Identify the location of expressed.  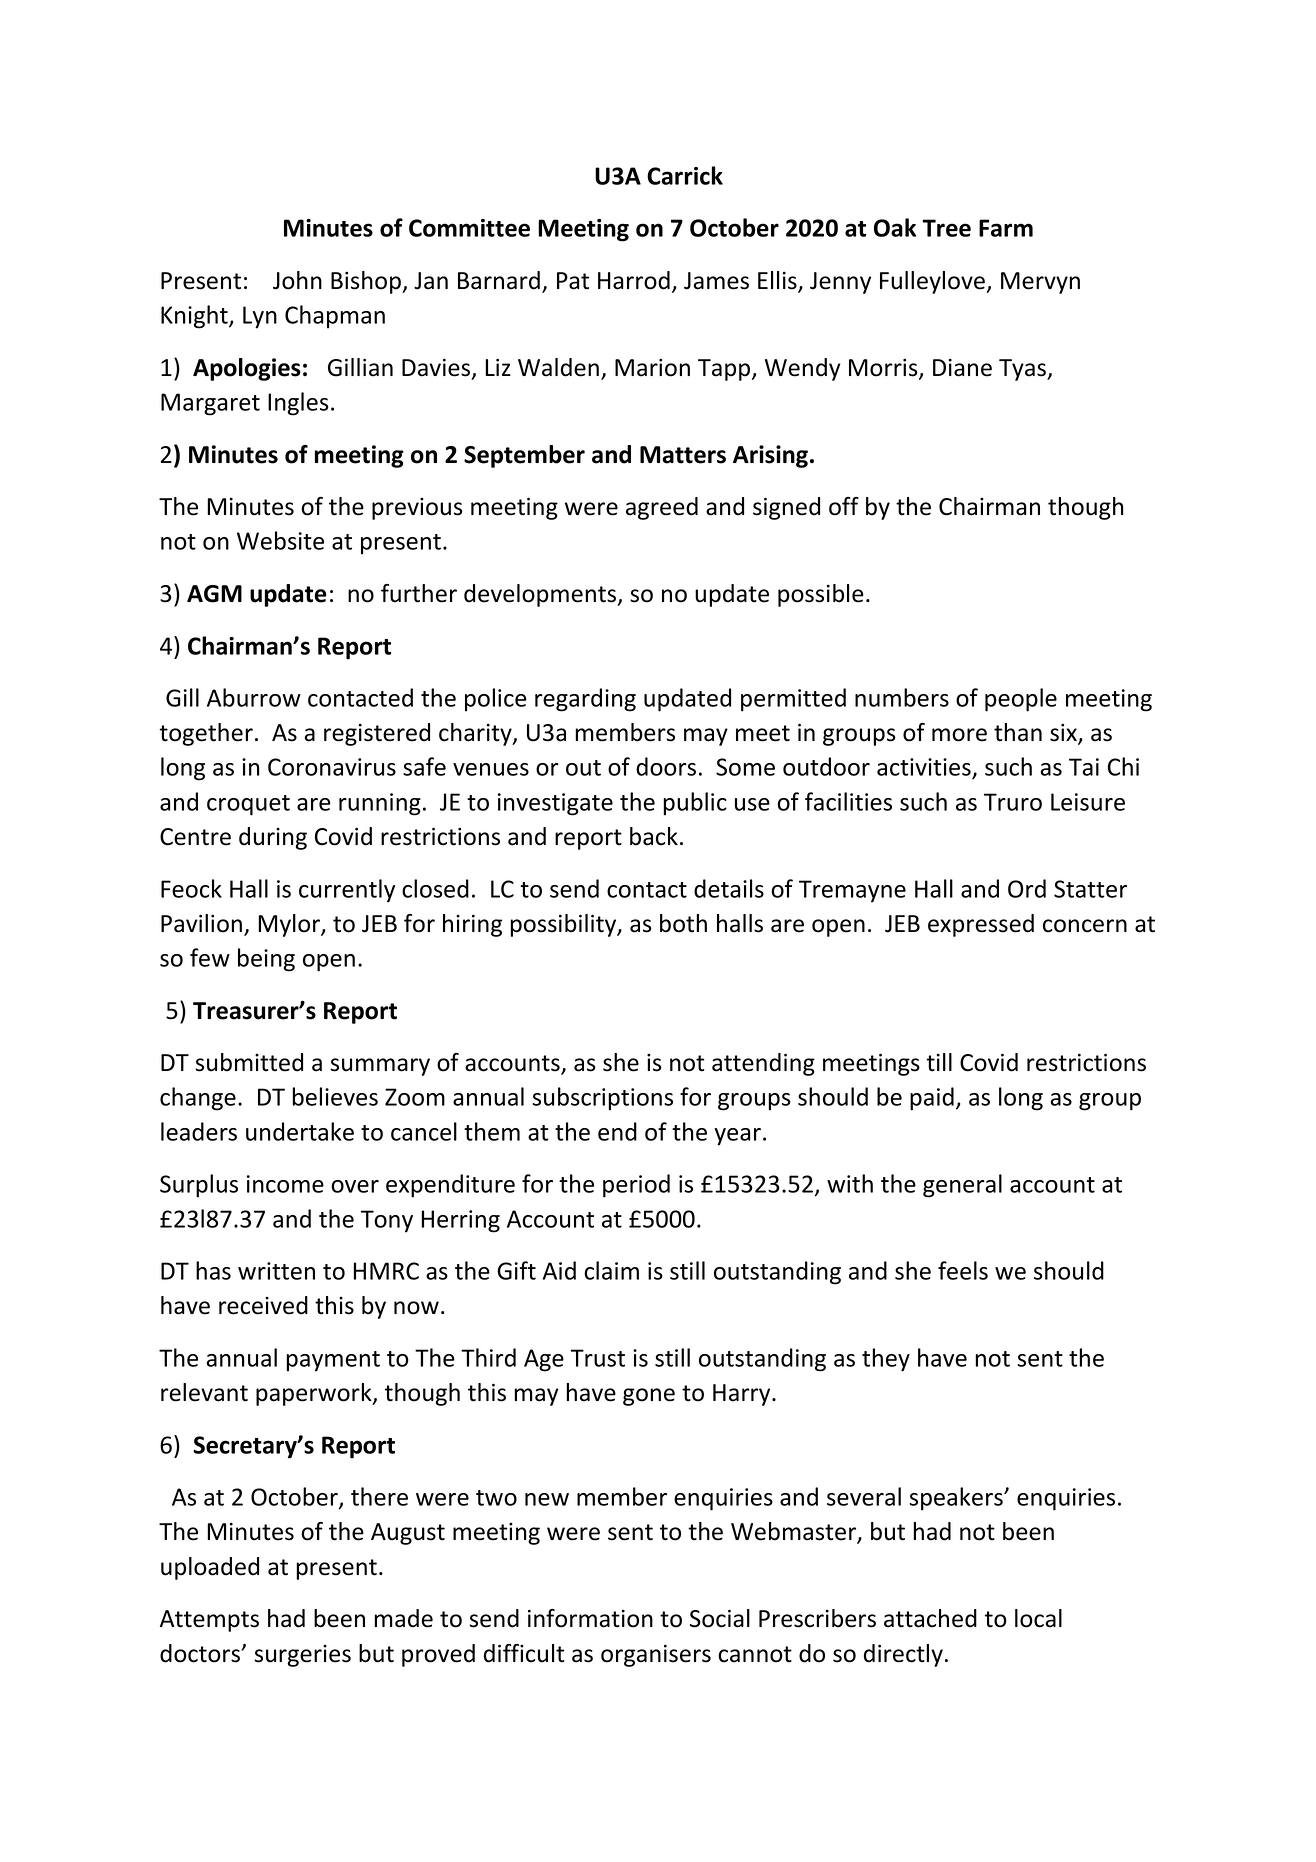
(981, 925).
